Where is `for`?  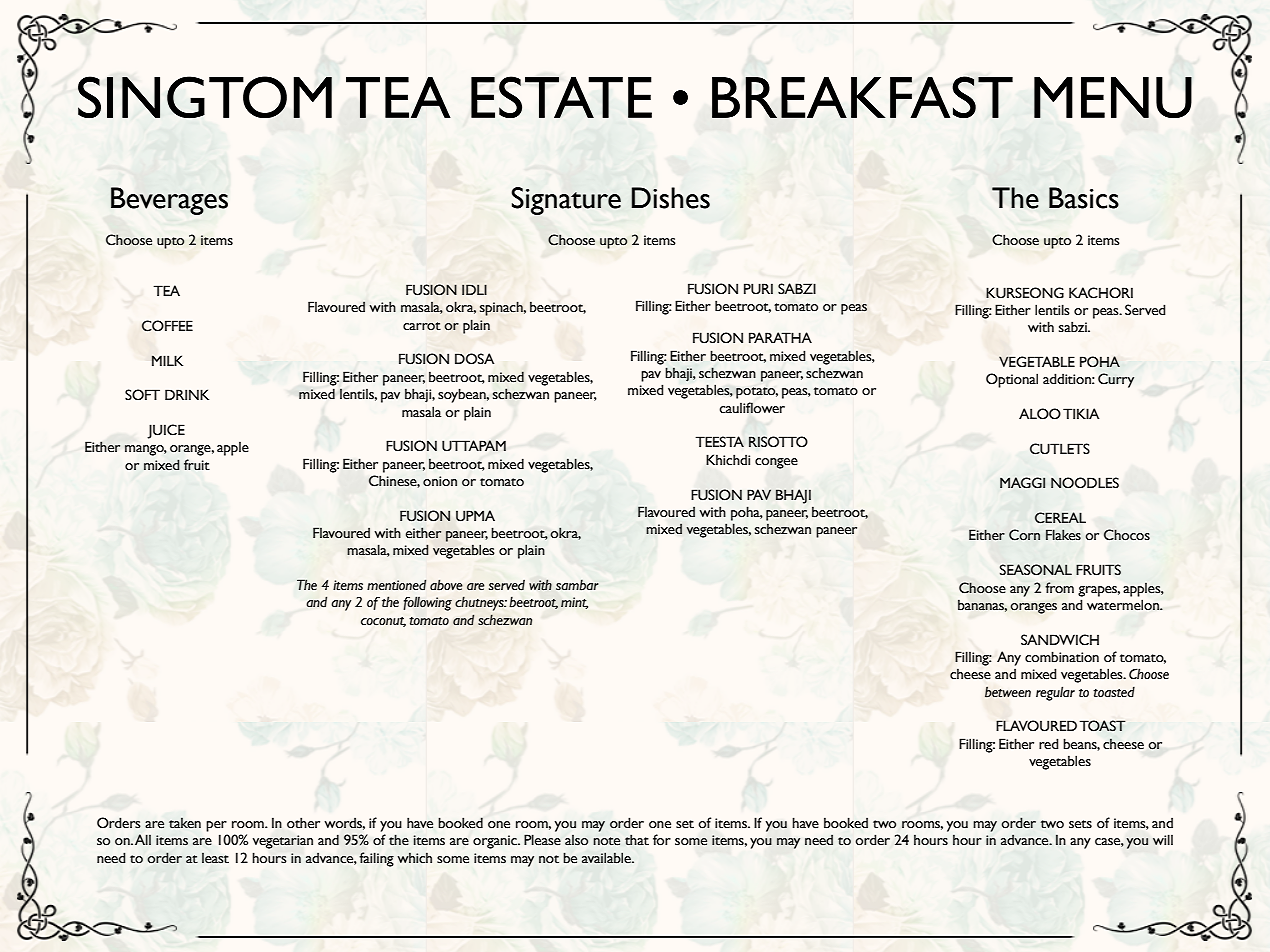
for is located at coordinates (662, 840).
